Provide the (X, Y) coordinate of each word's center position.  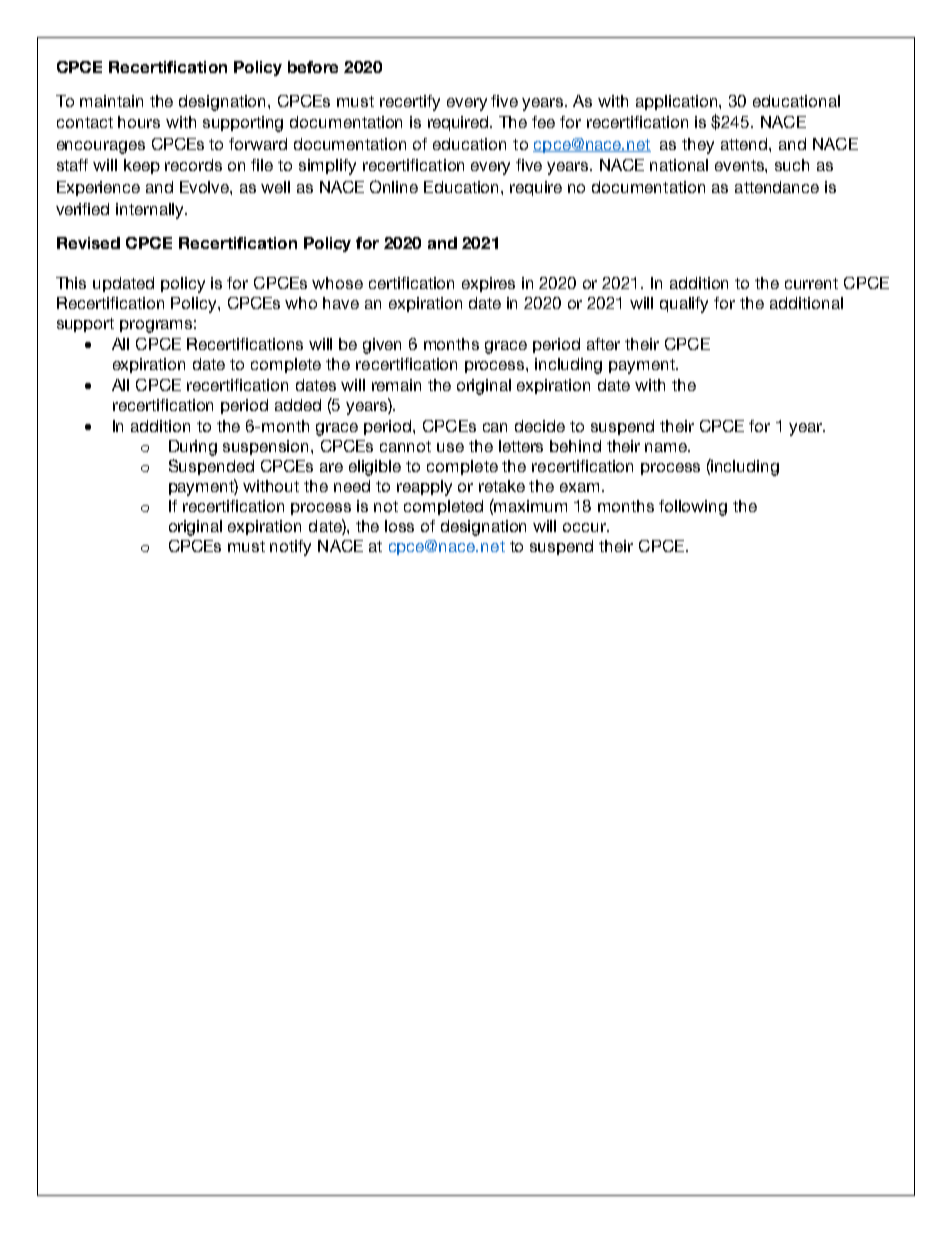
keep (142, 166)
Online (394, 186)
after (603, 344)
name (667, 447)
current (811, 283)
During (193, 448)
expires (488, 284)
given (382, 346)
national (679, 165)
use (450, 447)
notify (290, 548)
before (313, 67)
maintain (111, 101)
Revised (88, 243)
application (678, 102)
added (298, 405)
